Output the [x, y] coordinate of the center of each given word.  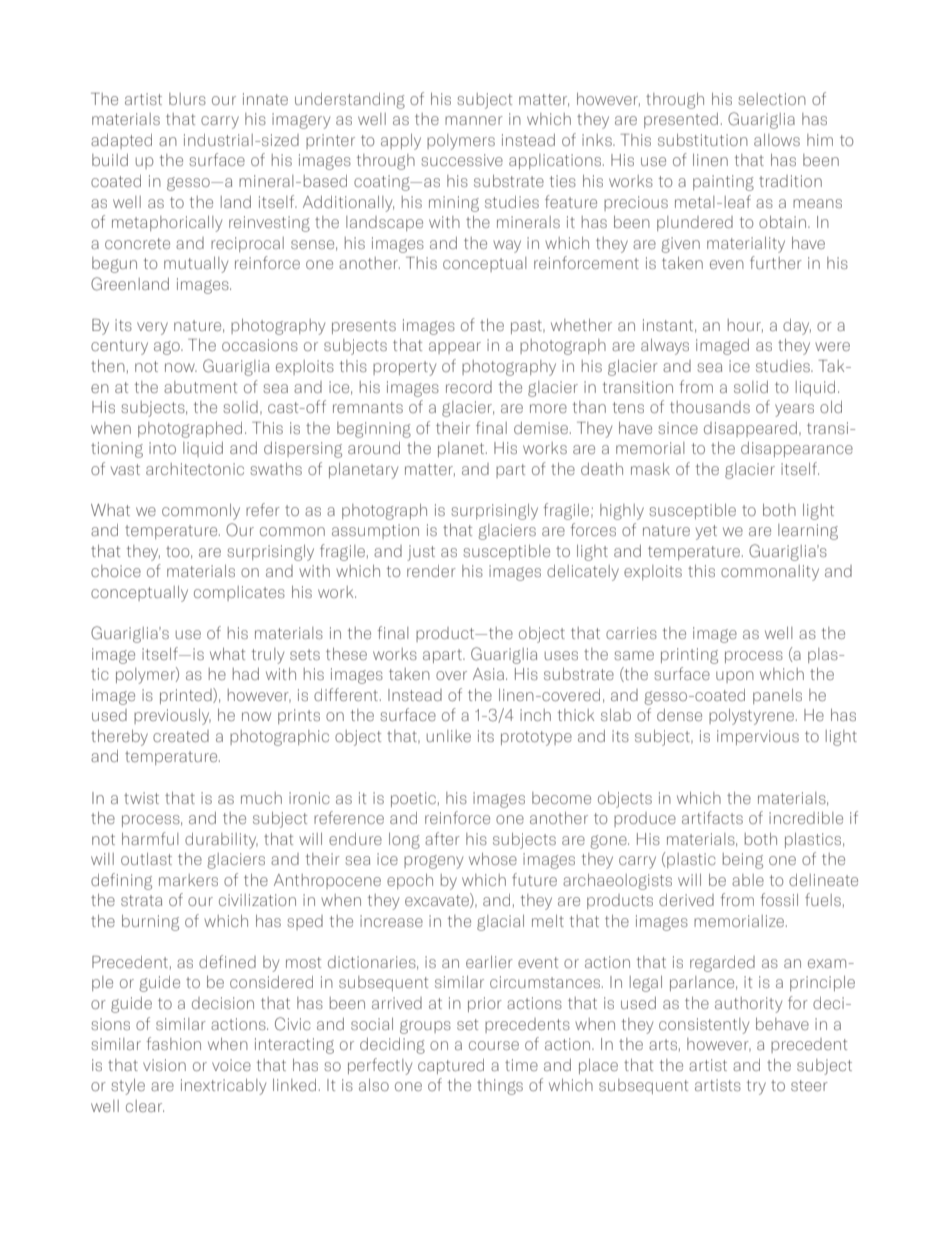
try [756, 1087]
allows [777, 140]
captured [451, 1066]
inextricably [223, 1087]
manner [474, 120]
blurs [187, 99]
